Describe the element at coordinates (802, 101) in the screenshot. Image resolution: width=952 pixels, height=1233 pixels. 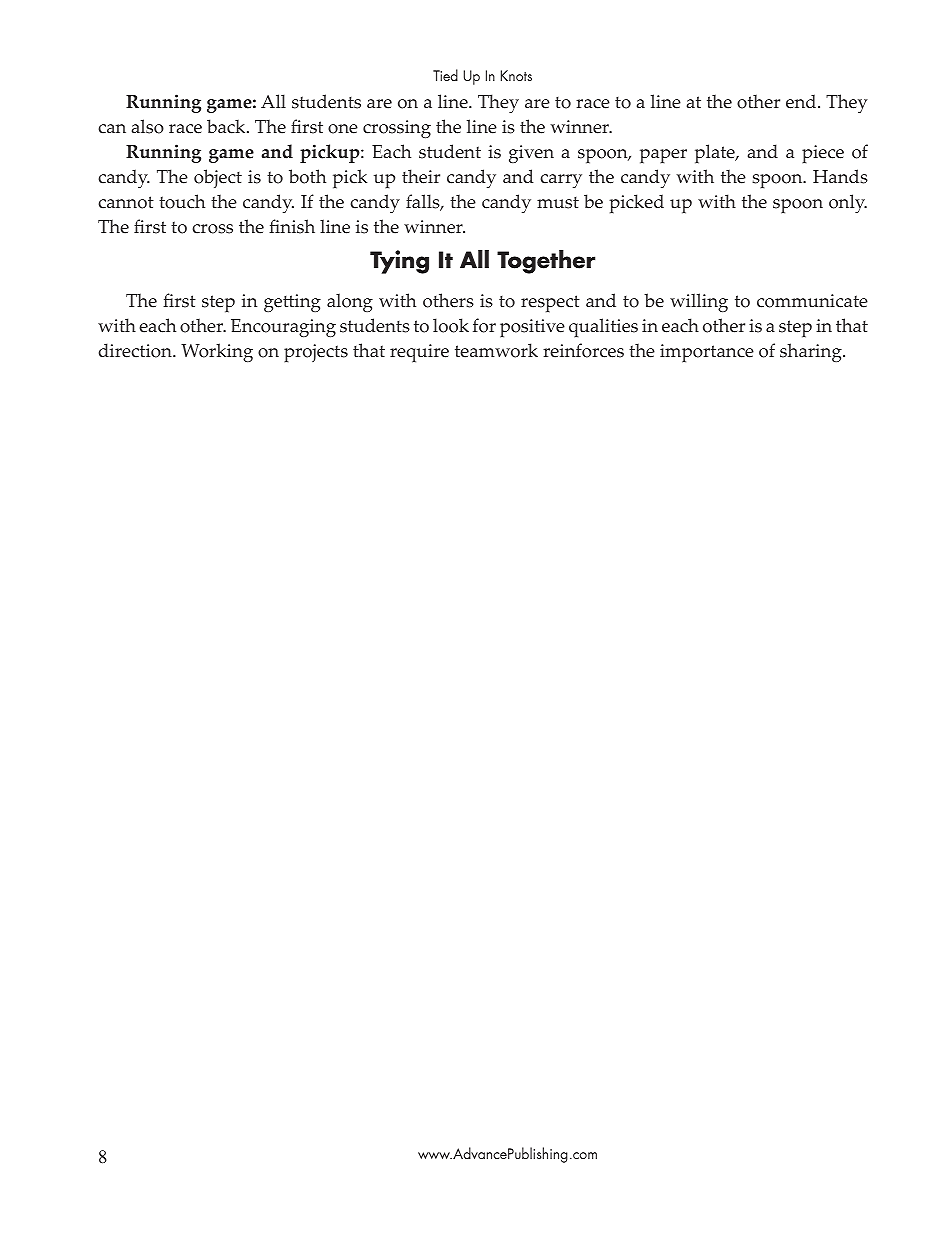
I see `end` at that location.
